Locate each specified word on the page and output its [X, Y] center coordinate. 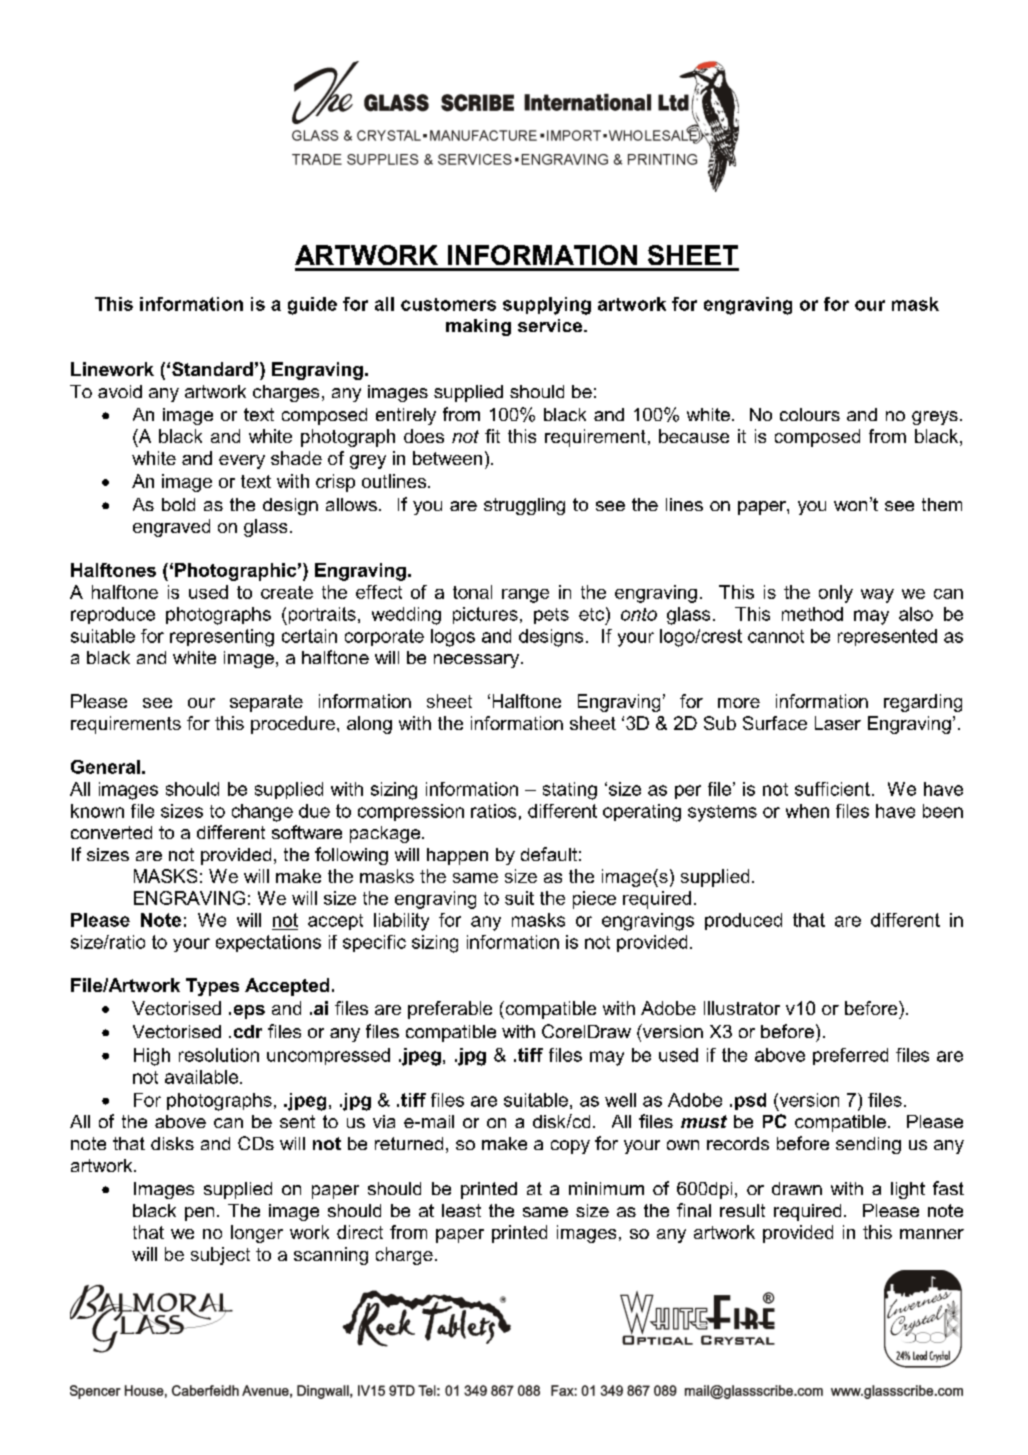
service [551, 325]
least [461, 1210]
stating [570, 791]
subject [220, 1256]
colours [810, 414]
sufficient [832, 789]
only [836, 594]
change [262, 813]
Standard [212, 369]
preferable [450, 1010]
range [525, 596]
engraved [171, 528]
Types [212, 987]
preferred [850, 1056]
